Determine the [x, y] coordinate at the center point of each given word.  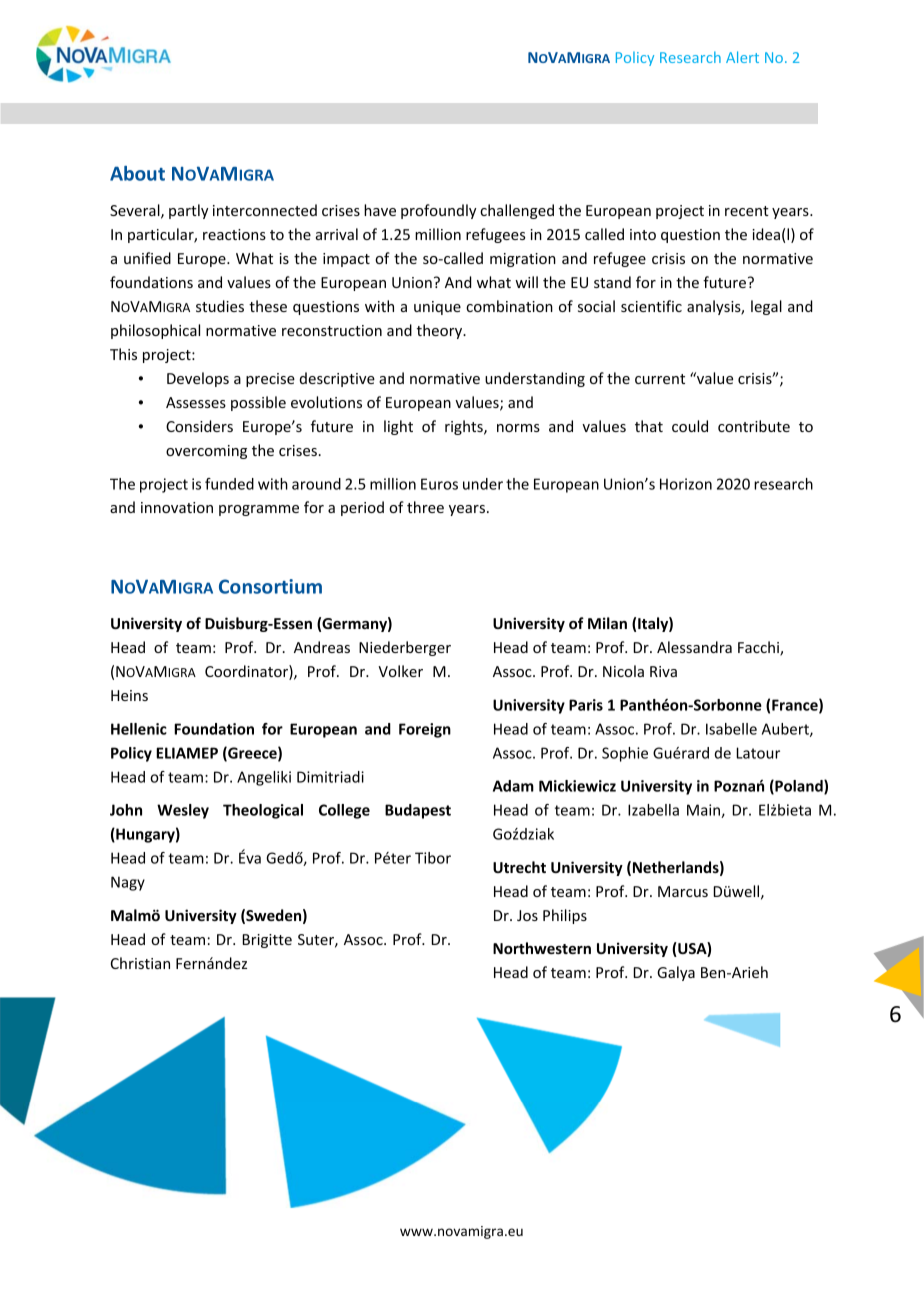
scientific [651, 306]
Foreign [425, 730]
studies [220, 306]
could [690, 426]
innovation [177, 507]
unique [437, 308]
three [425, 507]
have [380, 210]
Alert [742, 57]
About [137, 173]
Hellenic [139, 729]
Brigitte [267, 941]
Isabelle [731, 729]
